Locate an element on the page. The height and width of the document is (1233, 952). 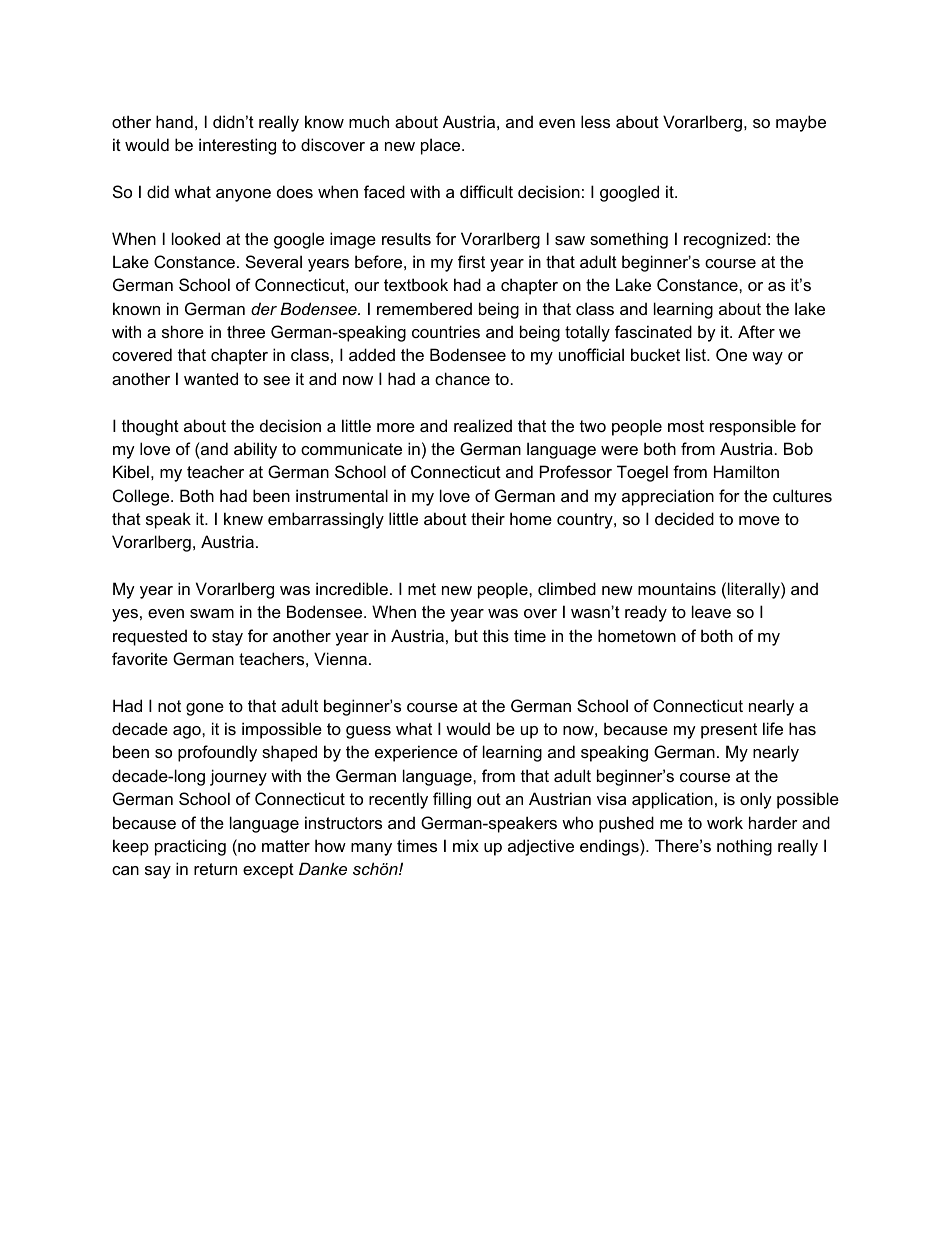
nothing is located at coordinates (744, 847).
